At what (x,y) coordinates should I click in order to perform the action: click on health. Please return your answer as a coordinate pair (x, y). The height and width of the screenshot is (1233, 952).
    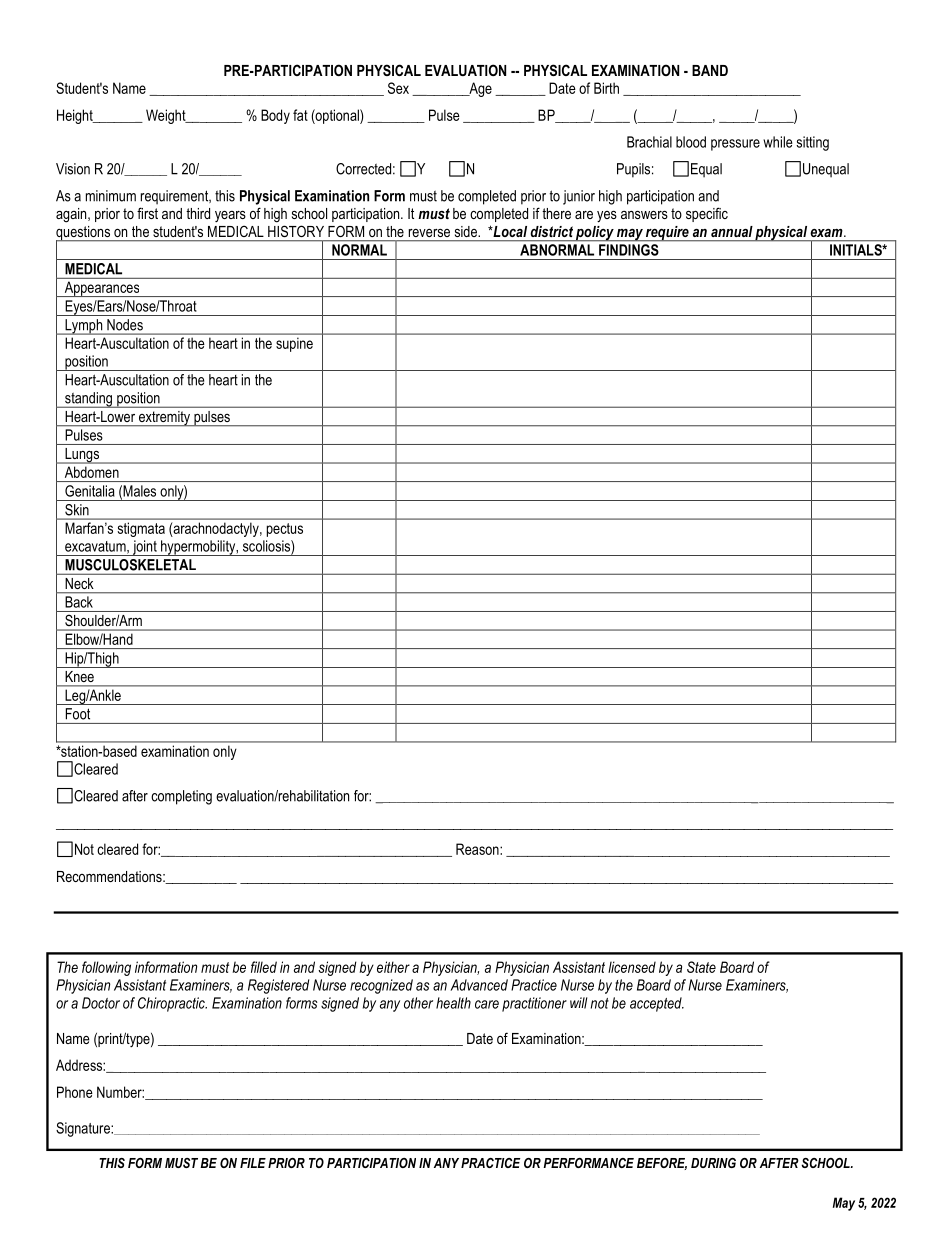
    Looking at the image, I should click on (453, 1003).
